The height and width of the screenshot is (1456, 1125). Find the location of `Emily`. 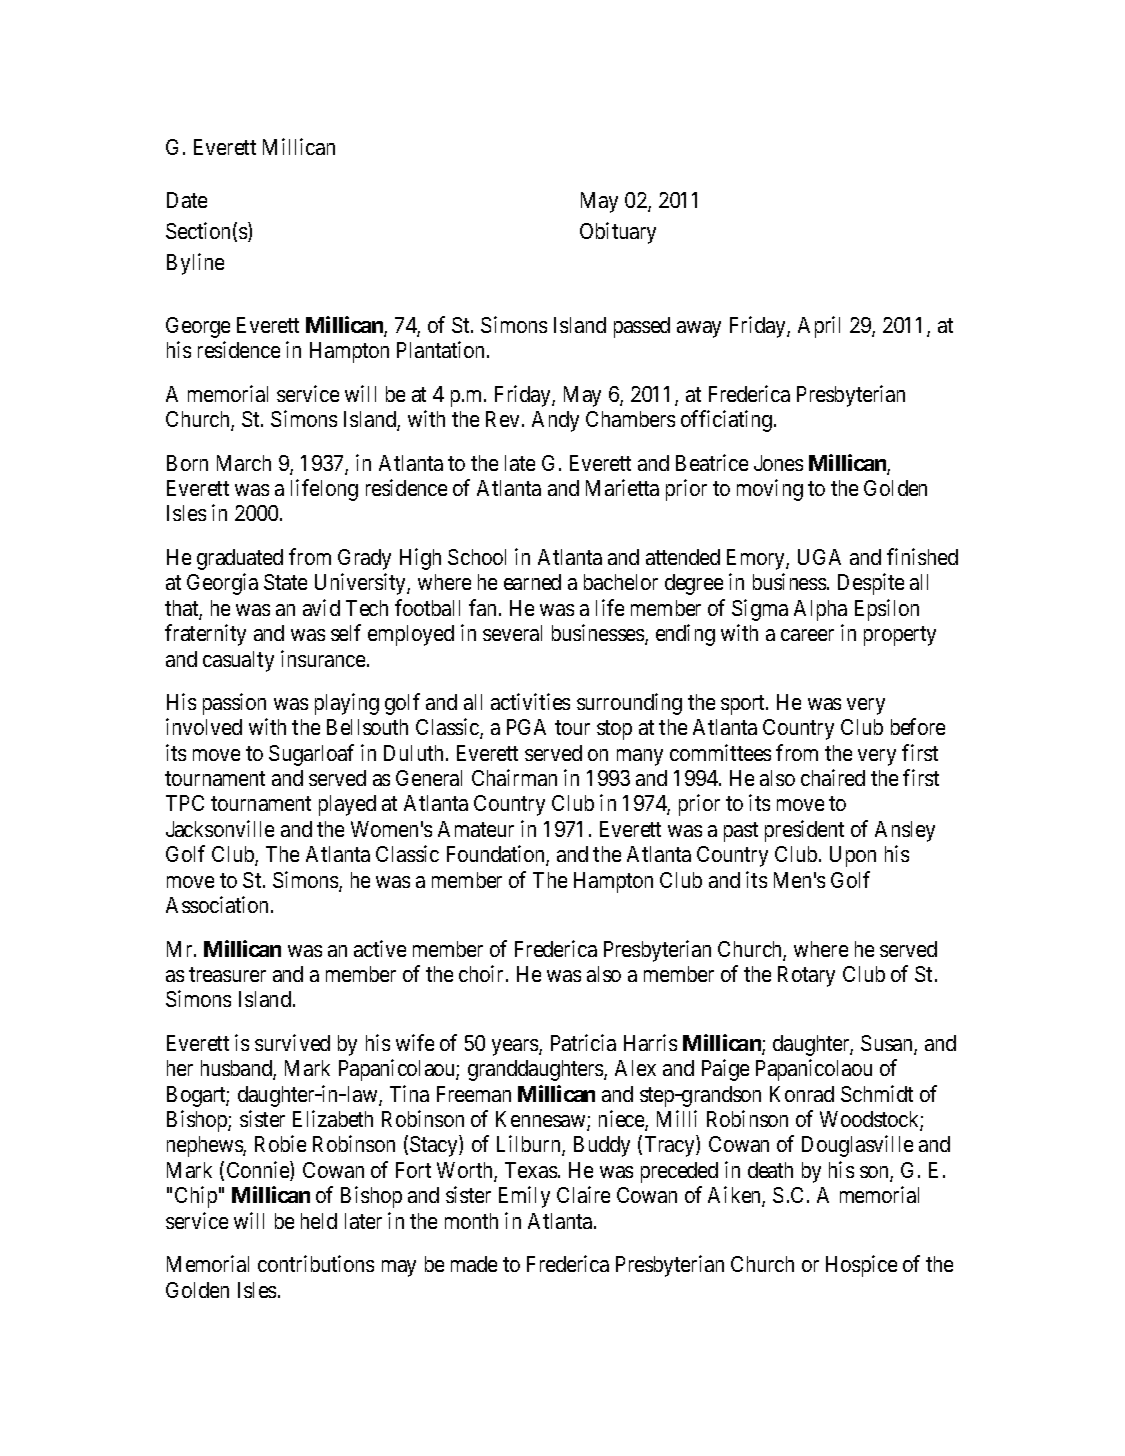

Emily is located at coordinates (524, 1197).
